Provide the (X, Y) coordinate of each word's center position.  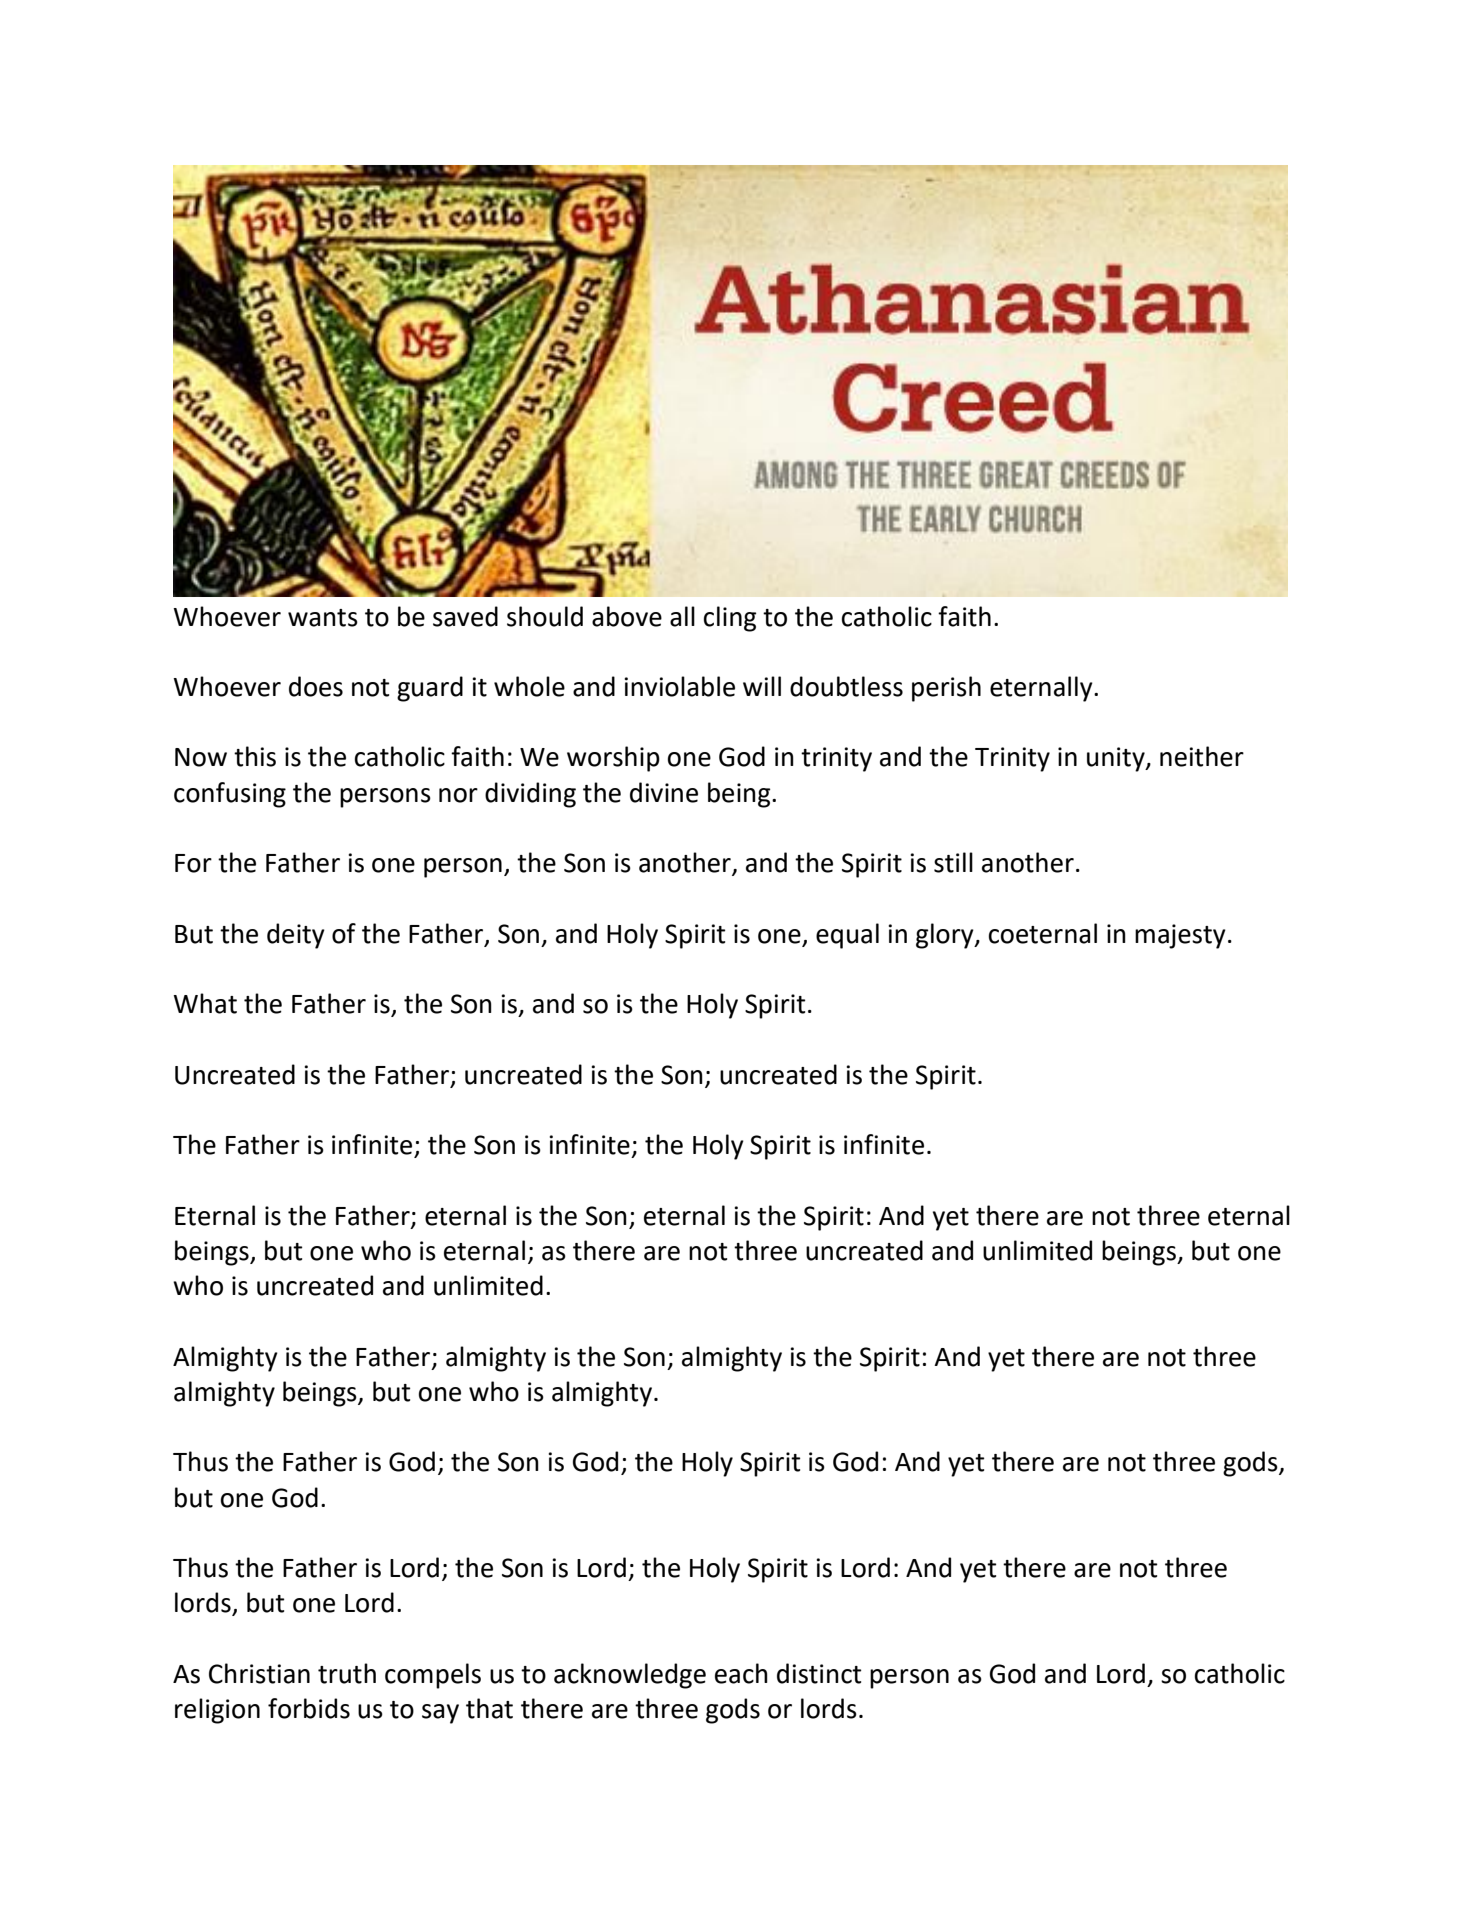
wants (323, 618)
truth (347, 1673)
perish (946, 689)
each (741, 1673)
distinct (819, 1673)
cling (730, 619)
